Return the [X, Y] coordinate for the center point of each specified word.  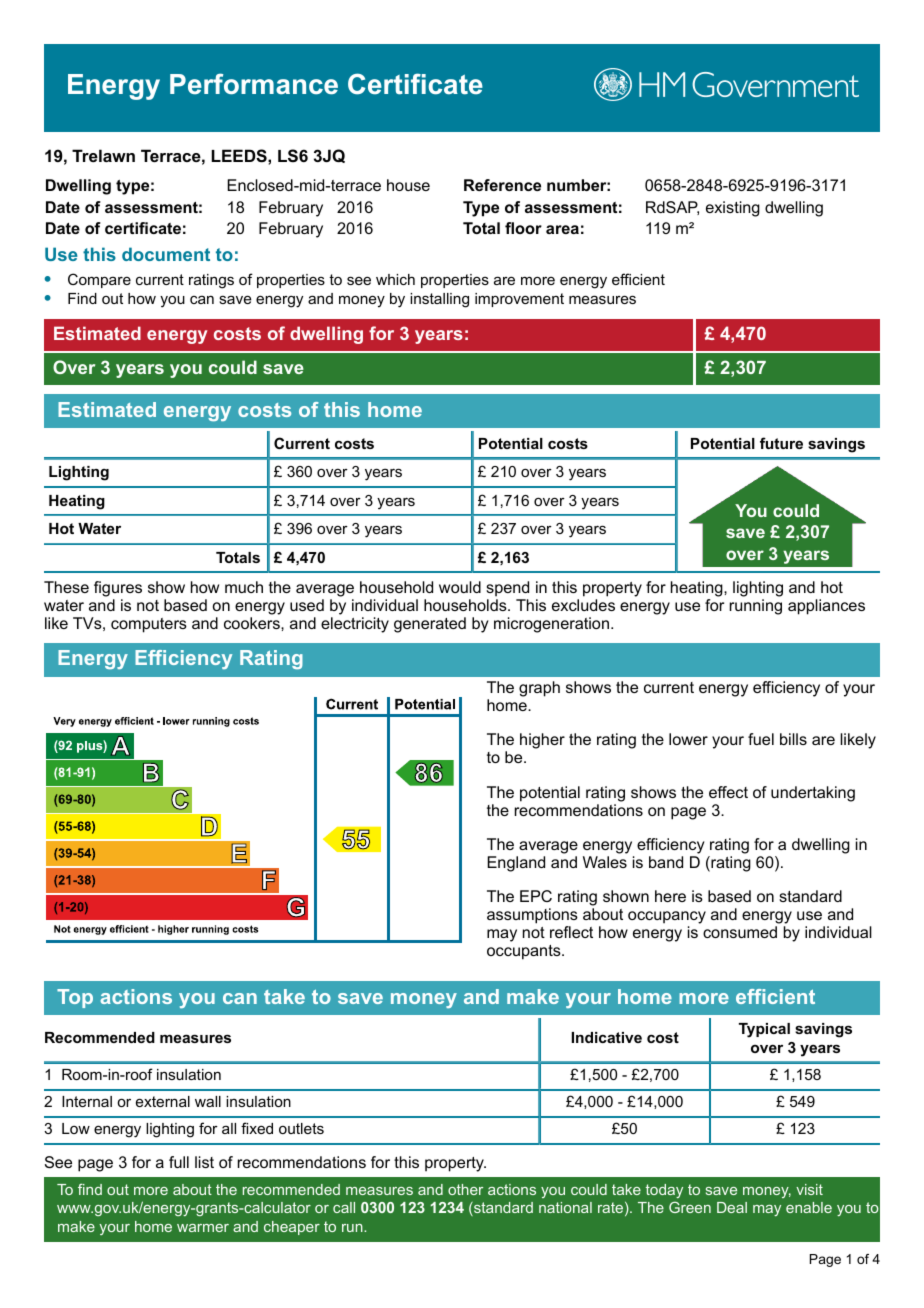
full [179, 1162]
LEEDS [240, 156]
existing [733, 209]
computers [149, 625]
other [465, 1189]
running [756, 607]
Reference [502, 185]
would [460, 587]
